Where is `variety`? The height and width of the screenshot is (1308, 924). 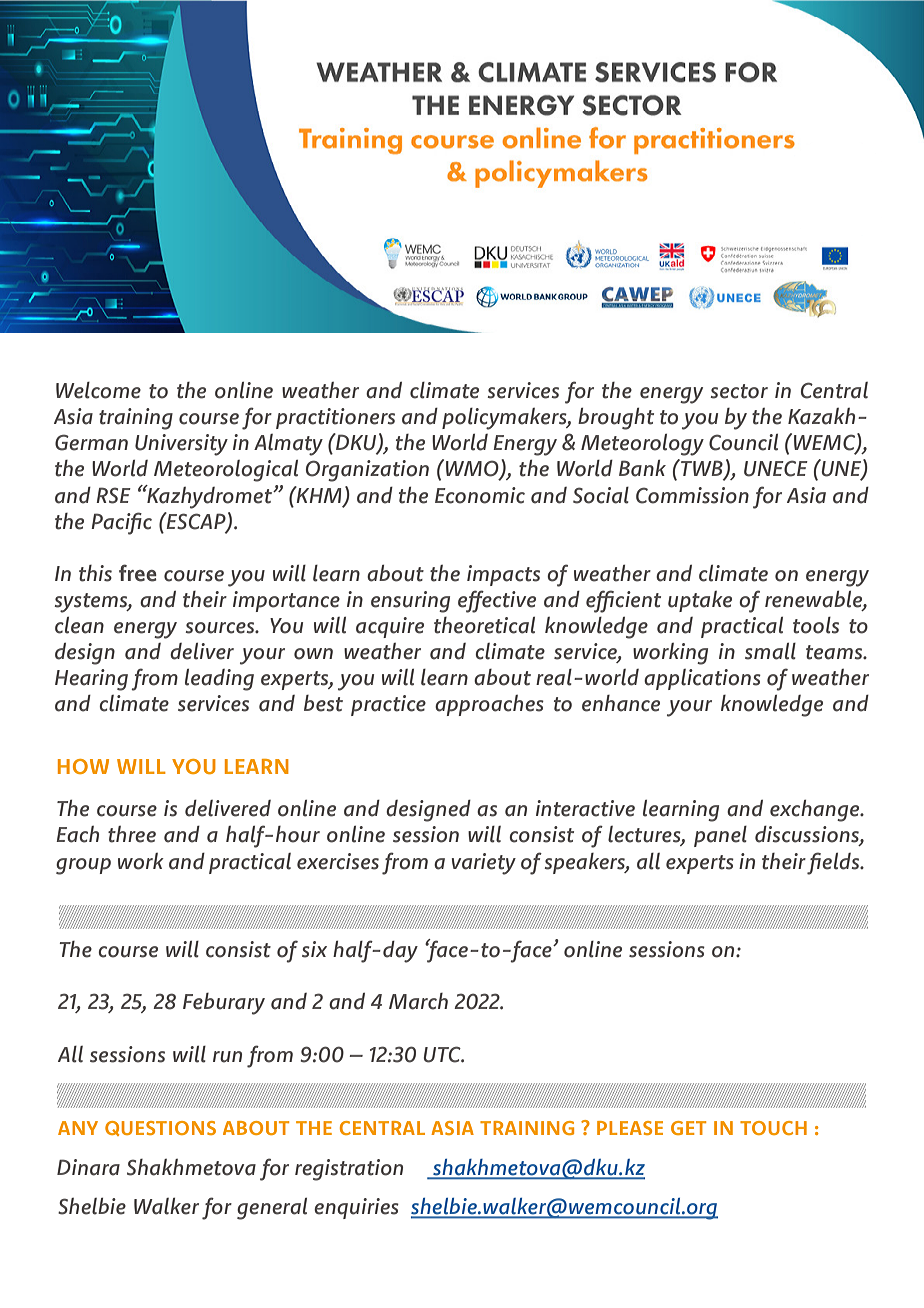 variety is located at coordinates (484, 864).
